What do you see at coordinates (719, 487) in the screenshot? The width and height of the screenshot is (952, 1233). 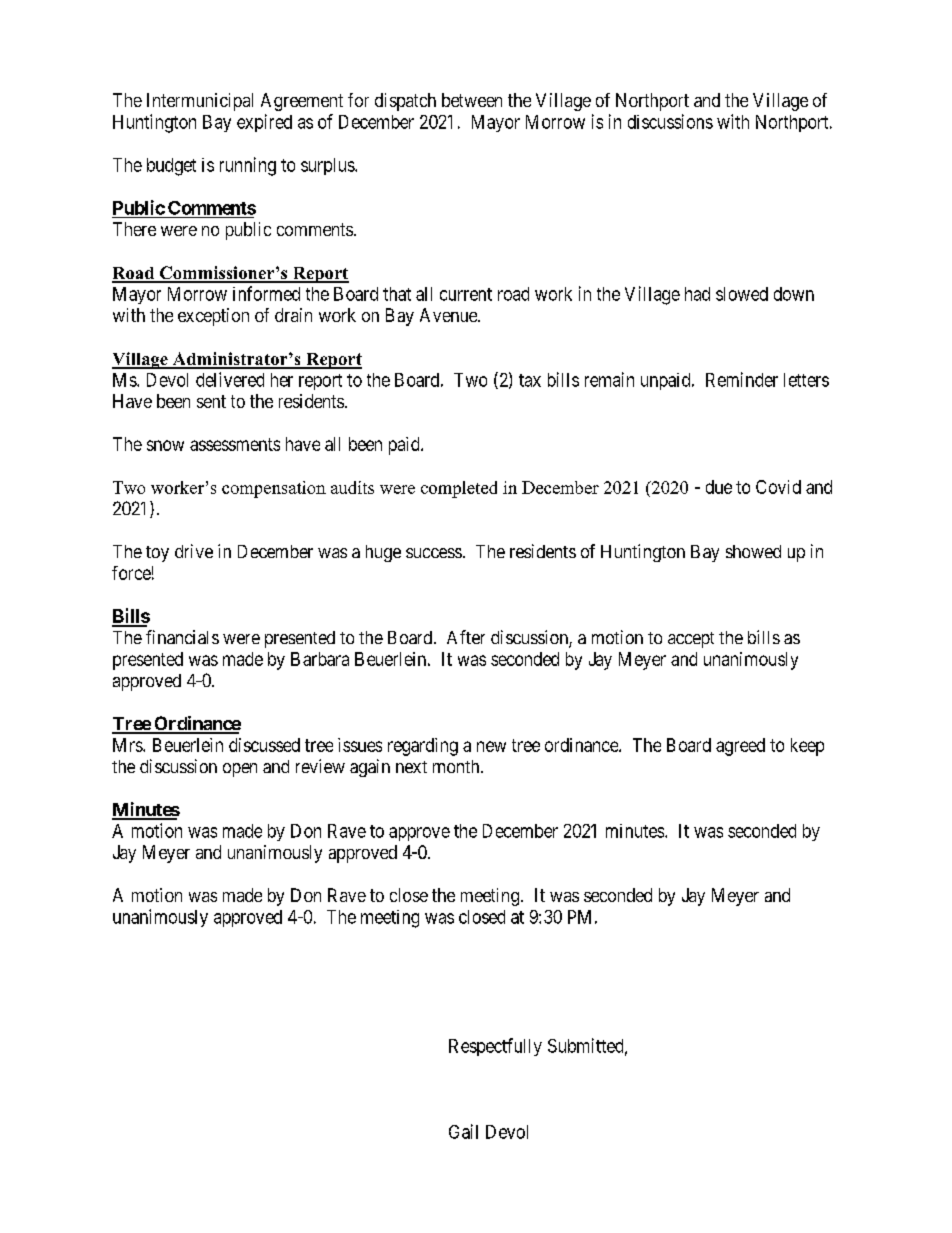 I see `due` at bounding box center [719, 487].
